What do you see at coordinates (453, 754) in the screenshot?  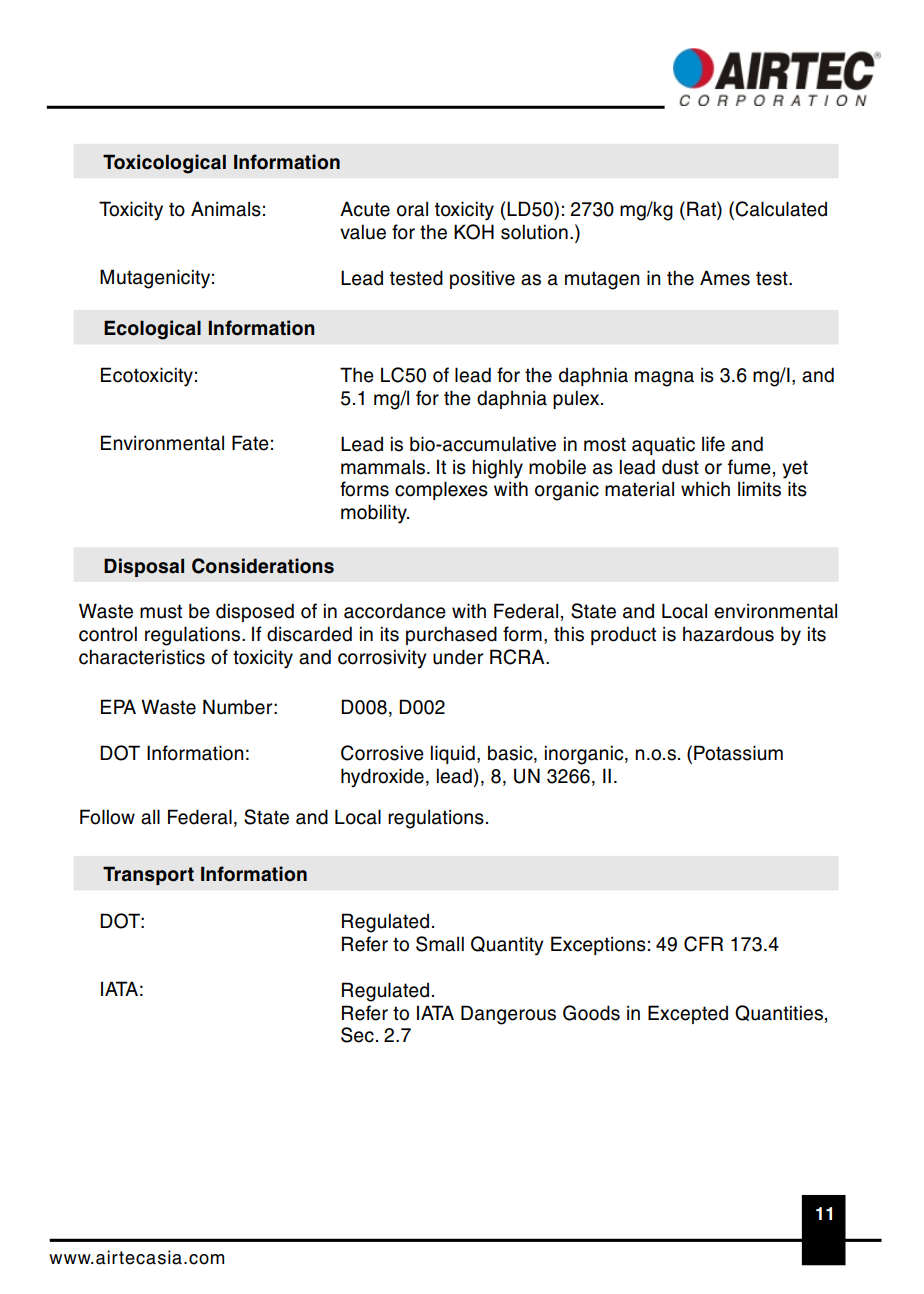 I see `liquid` at bounding box center [453, 754].
